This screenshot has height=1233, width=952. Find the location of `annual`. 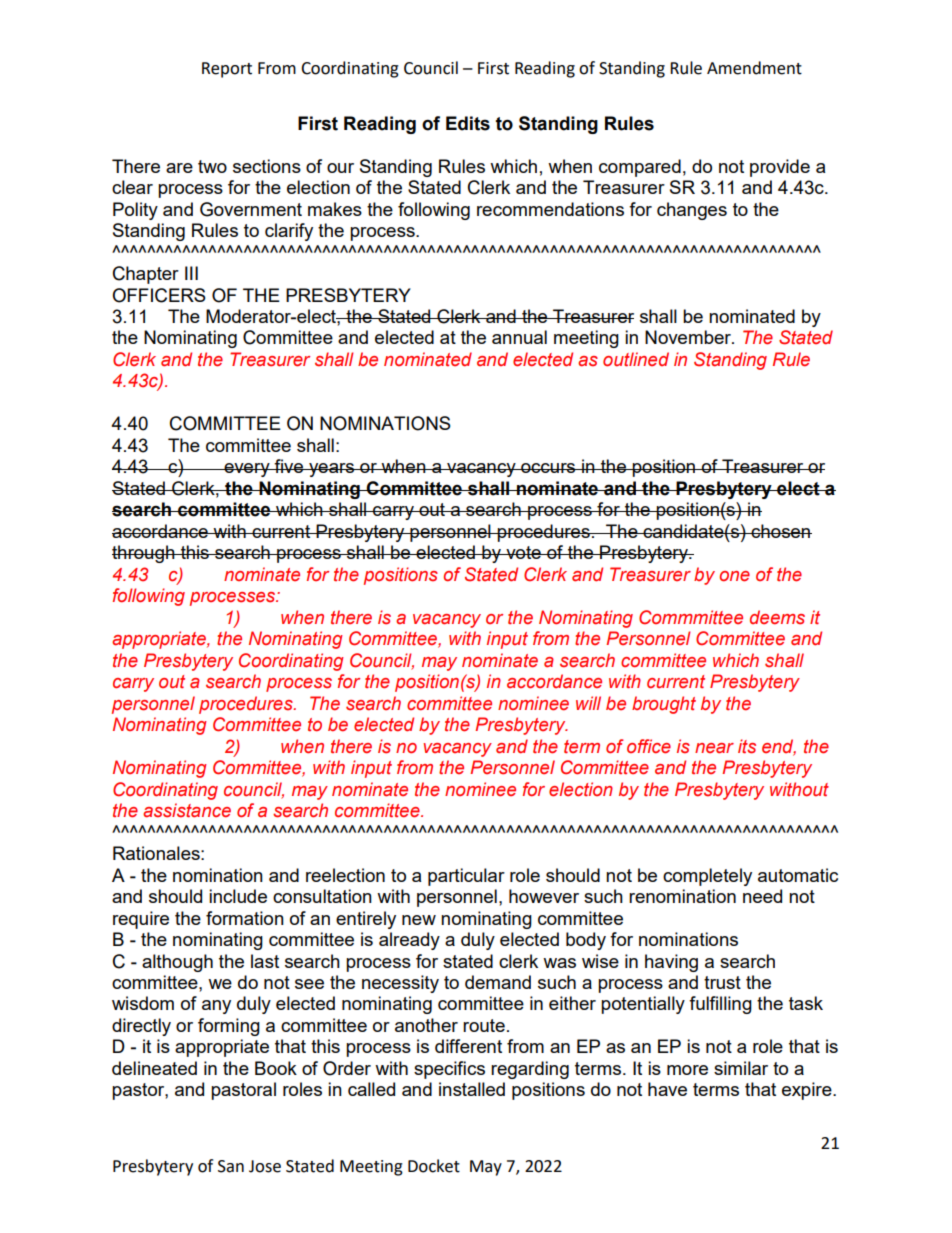

annual is located at coordinates (519, 337).
